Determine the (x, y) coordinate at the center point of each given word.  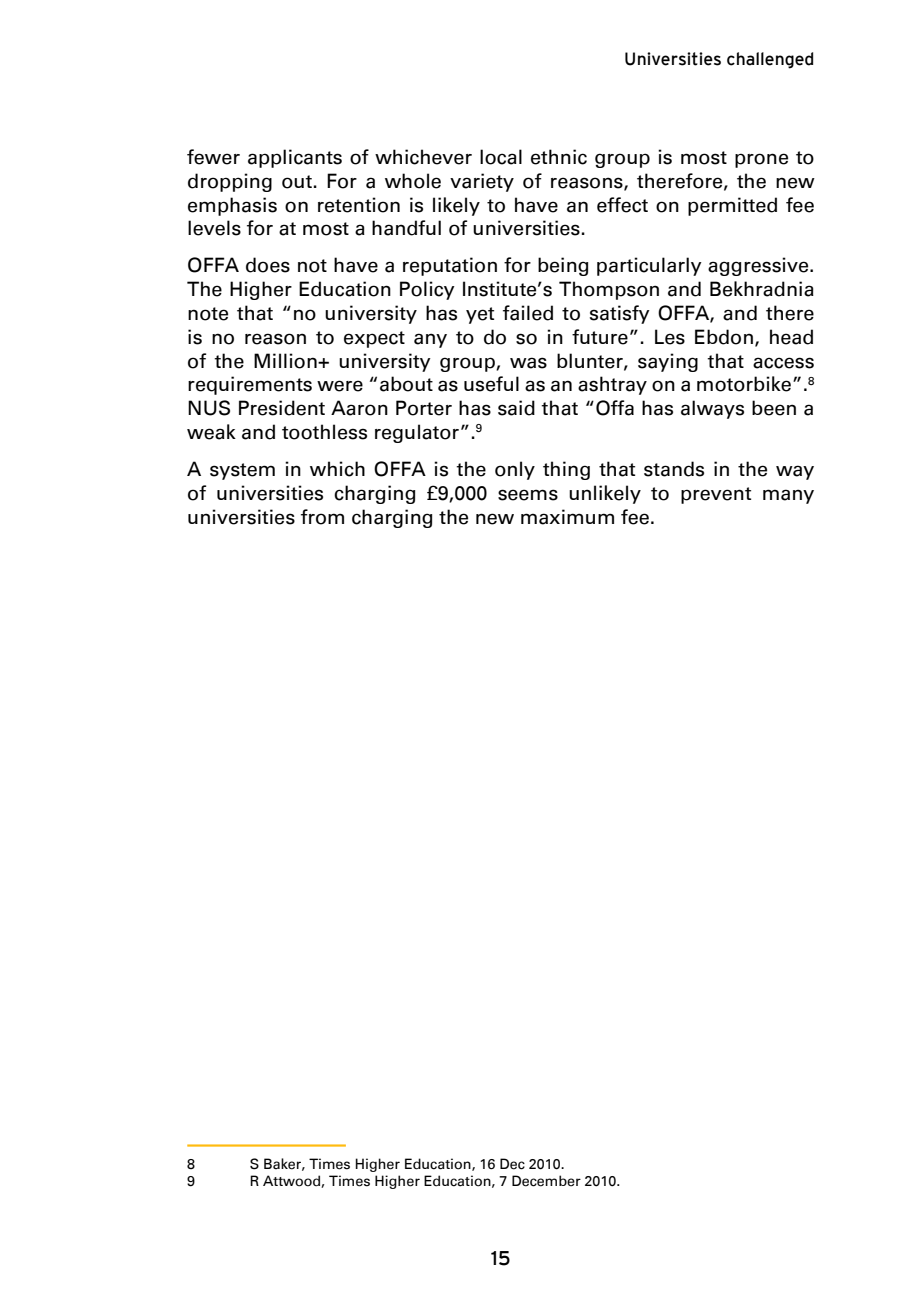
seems (528, 495)
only (515, 470)
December (546, 1181)
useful (491, 384)
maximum (567, 517)
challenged (770, 60)
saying (668, 362)
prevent (716, 495)
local (501, 157)
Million (286, 361)
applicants (295, 158)
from (322, 517)
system (242, 471)
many (788, 496)
